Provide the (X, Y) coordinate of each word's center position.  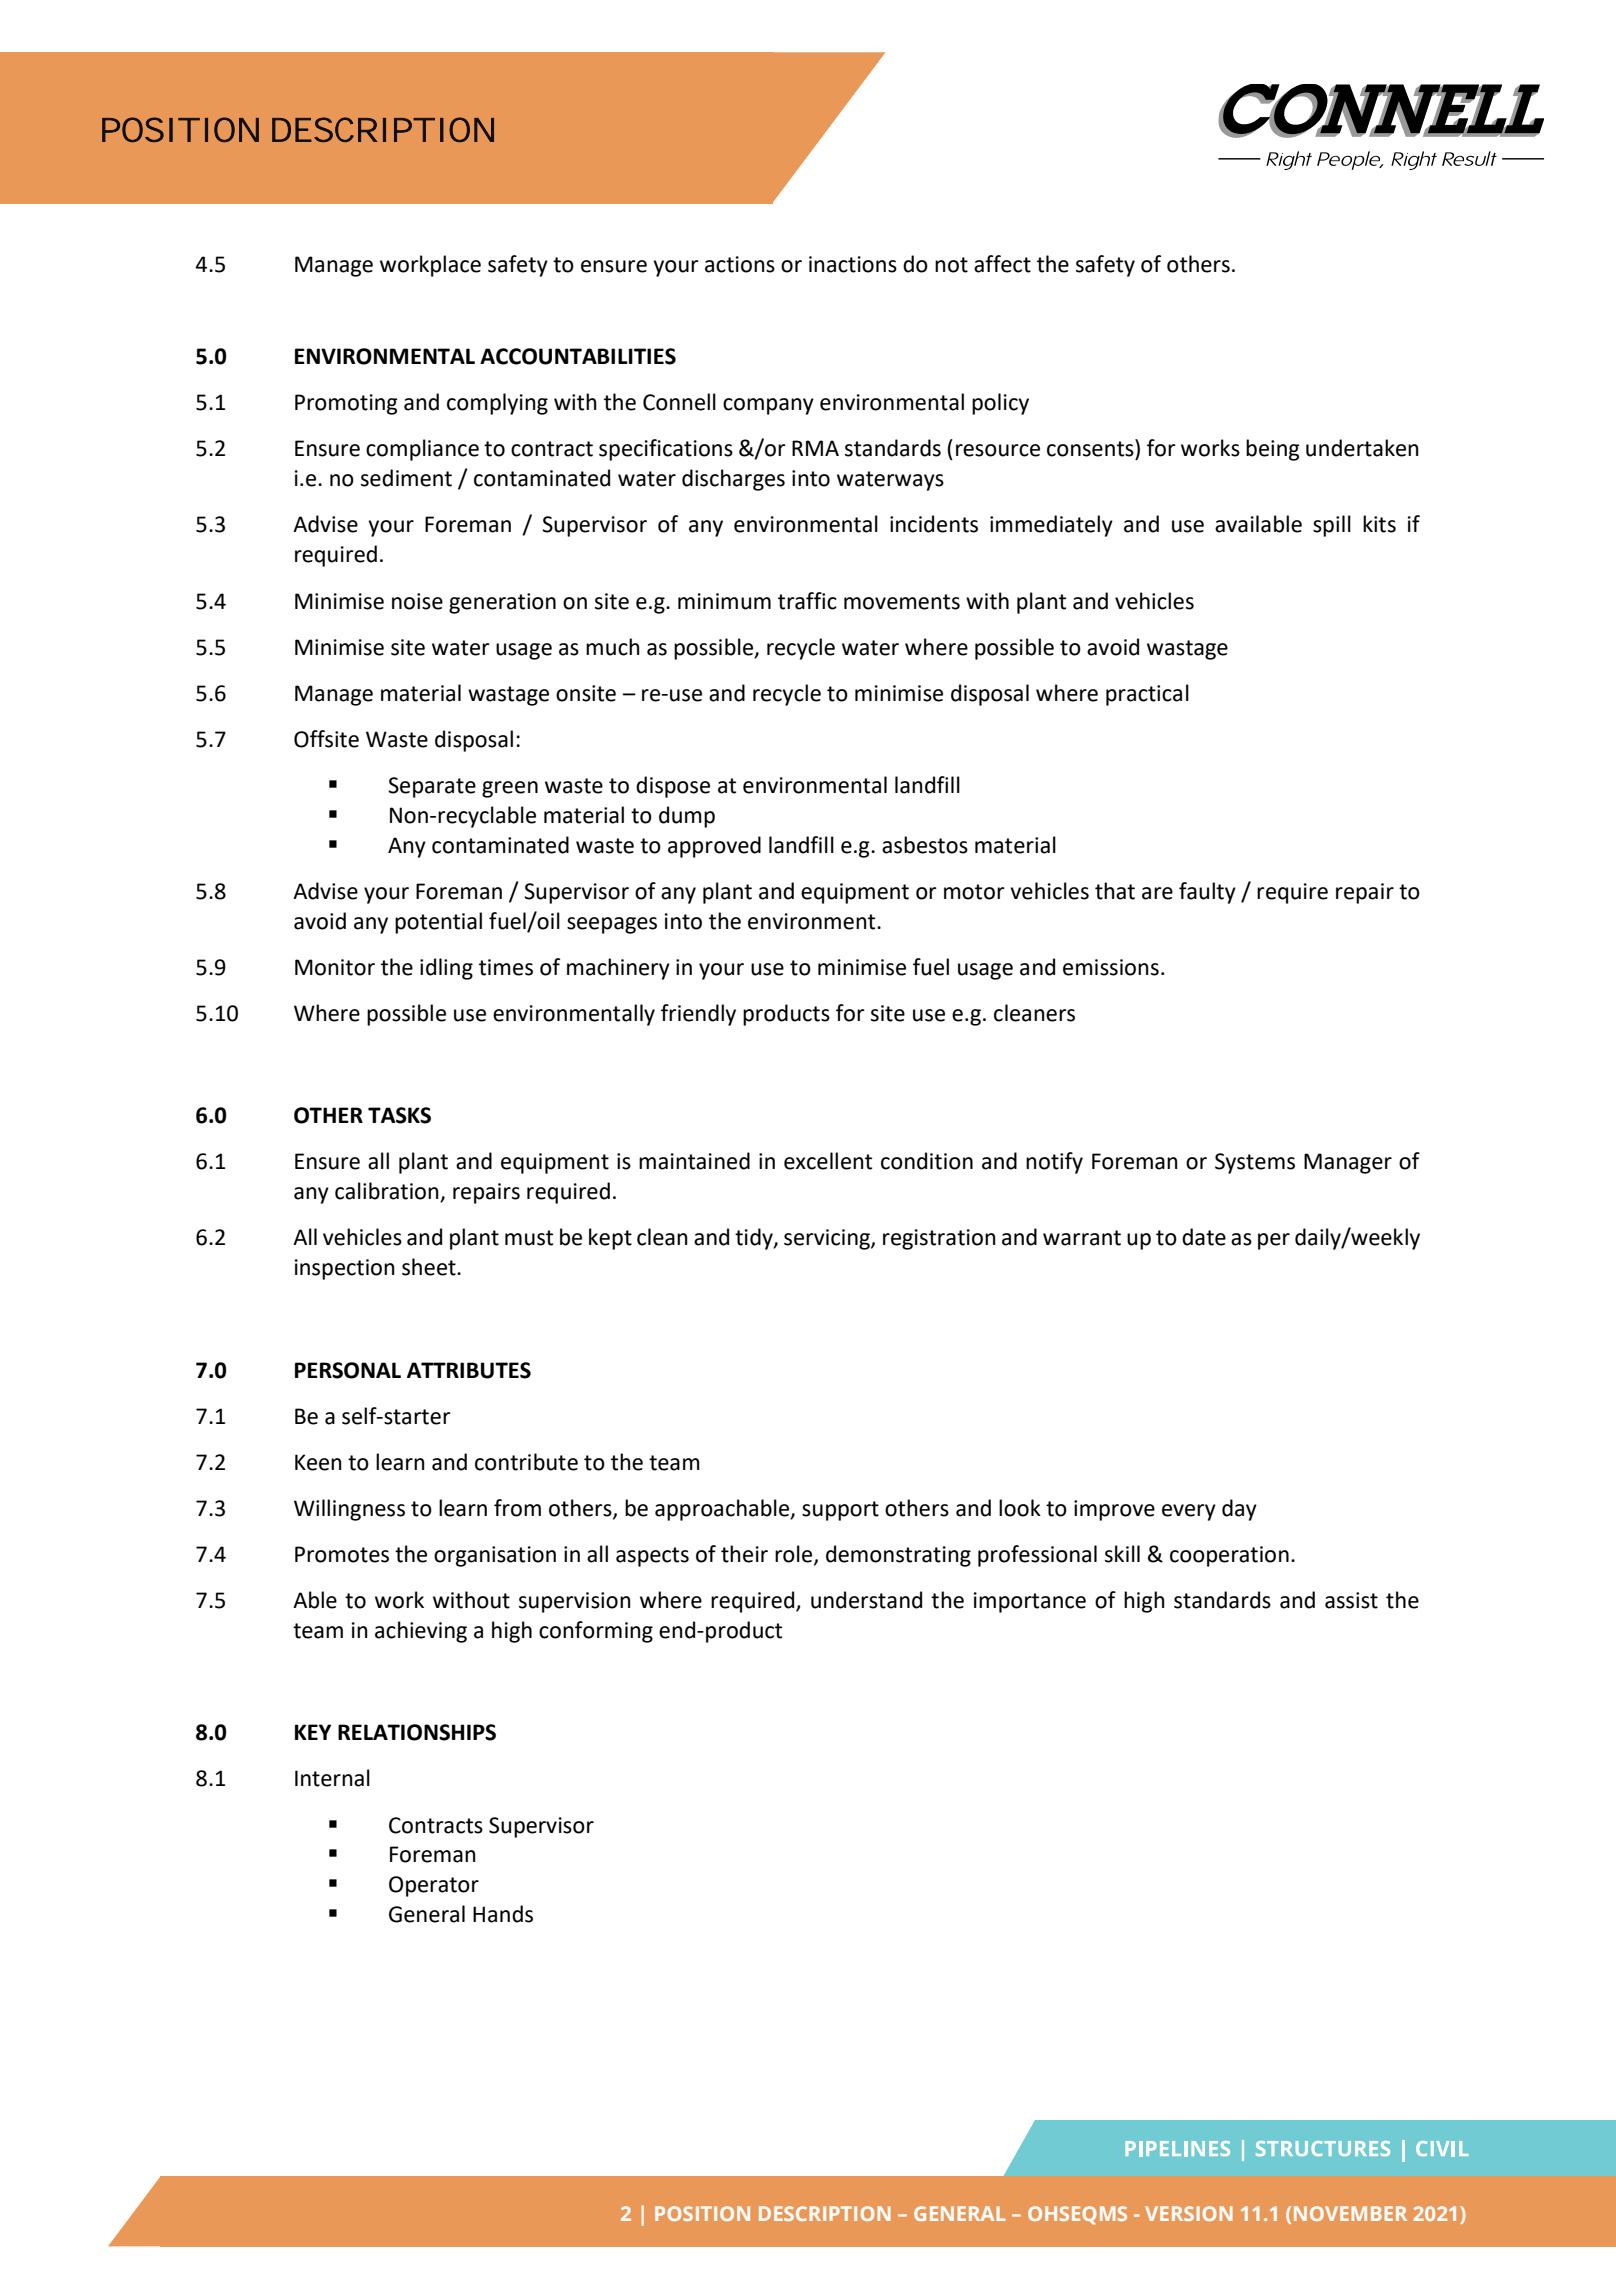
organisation (495, 1556)
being (1273, 450)
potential (438, 923)
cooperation (1229, 1556)
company (768, 406)
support (840, 1511)
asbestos (925, 845)
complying (497, 404)
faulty (1207, 893)
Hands (503, 1914)
